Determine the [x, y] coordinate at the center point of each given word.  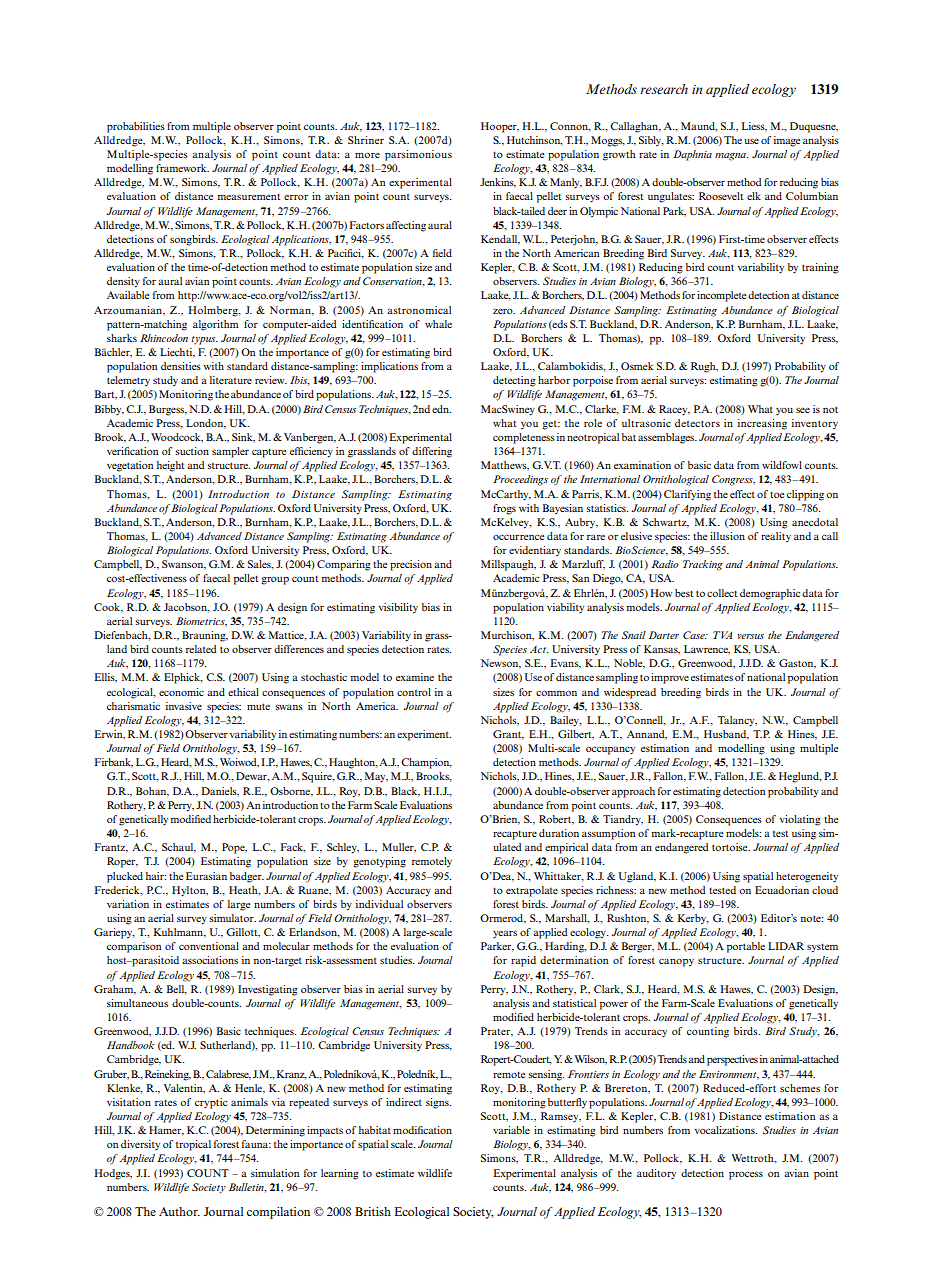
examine [415, 677]
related [201, 649]
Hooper [500, 127]
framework [182, 168]
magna [731, 157]
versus [750, 636]
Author [179, 1211]
